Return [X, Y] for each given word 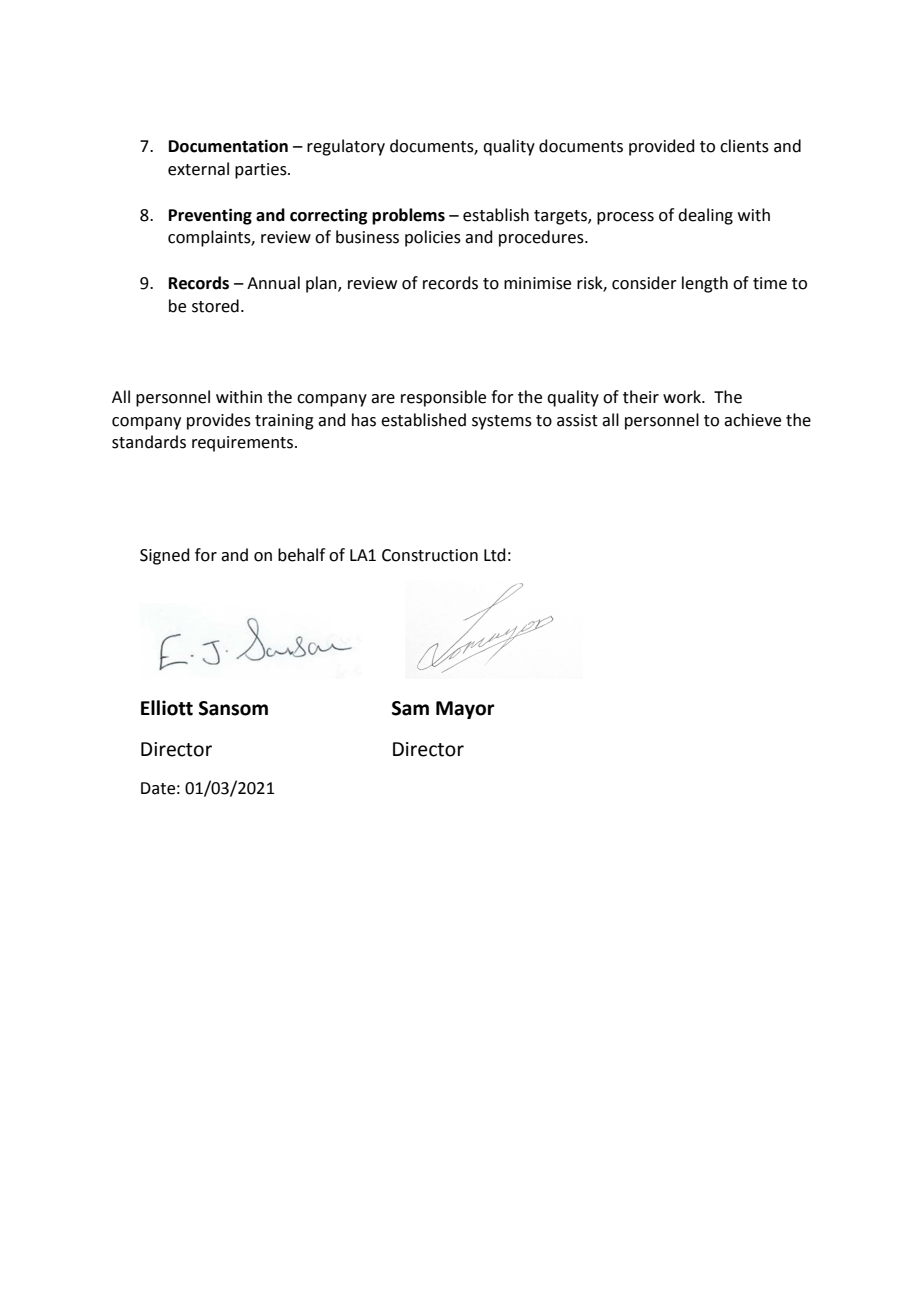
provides [219, 421]
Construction [430, 555]
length [705, 284]
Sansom [233, 708]
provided [662, 147]
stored [215, 306]
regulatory [346, 147]
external [198, 169]
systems [502, 422]
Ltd [495, 555]
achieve [752, 420]
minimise [537, 283]
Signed [165, 556]
